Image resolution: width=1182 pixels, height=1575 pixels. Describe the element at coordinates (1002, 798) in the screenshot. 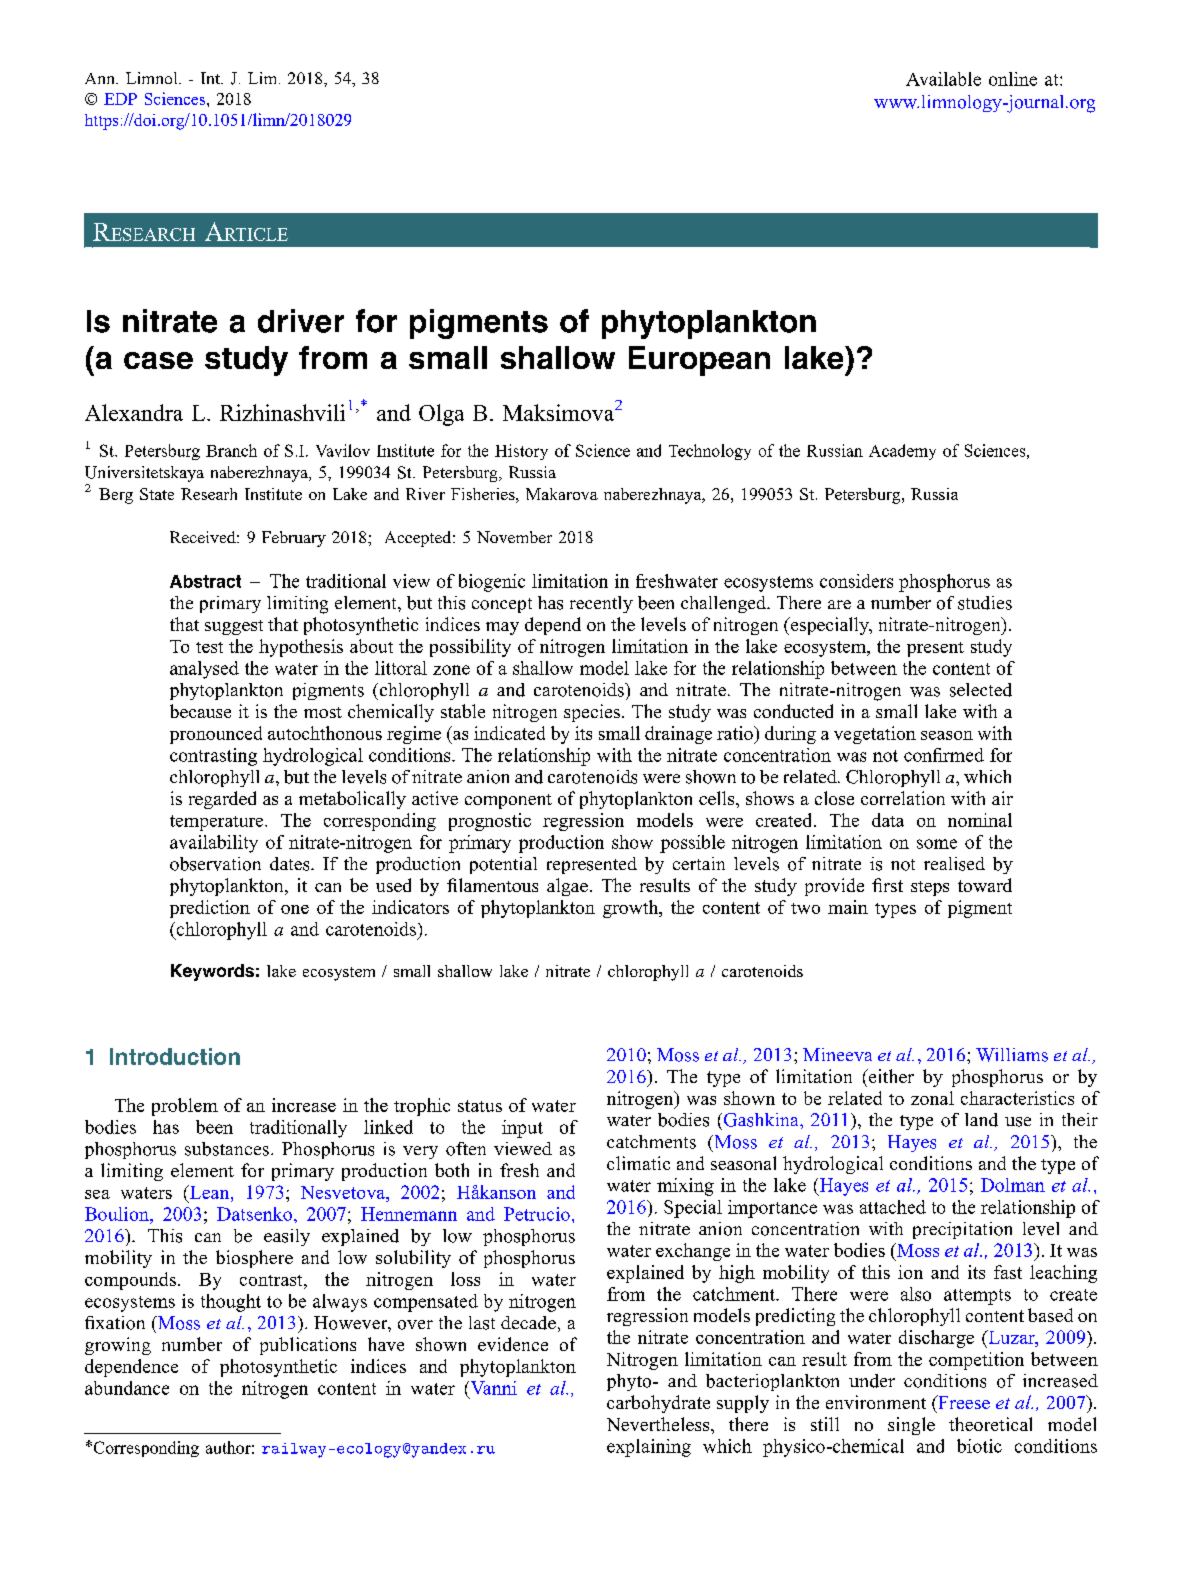

I see `air` at that location.
